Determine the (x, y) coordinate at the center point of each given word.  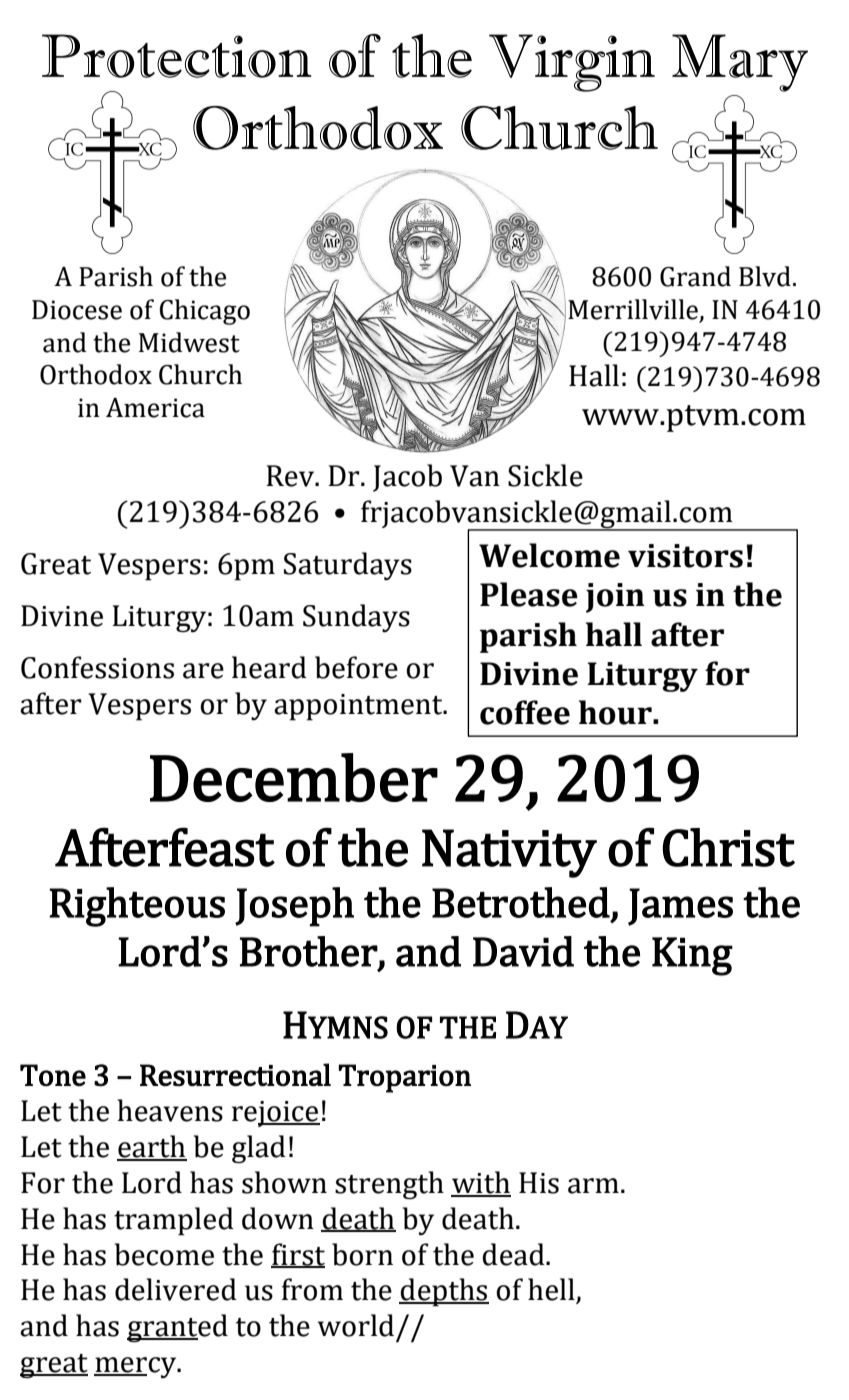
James (680, 907)
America (155, 408)
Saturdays (348, 566)
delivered (176, 1289)
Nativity (509, 853)
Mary (740, 63)
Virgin (572, 63)
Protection (176, 56)
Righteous (137, 907)
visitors (685, 556)
